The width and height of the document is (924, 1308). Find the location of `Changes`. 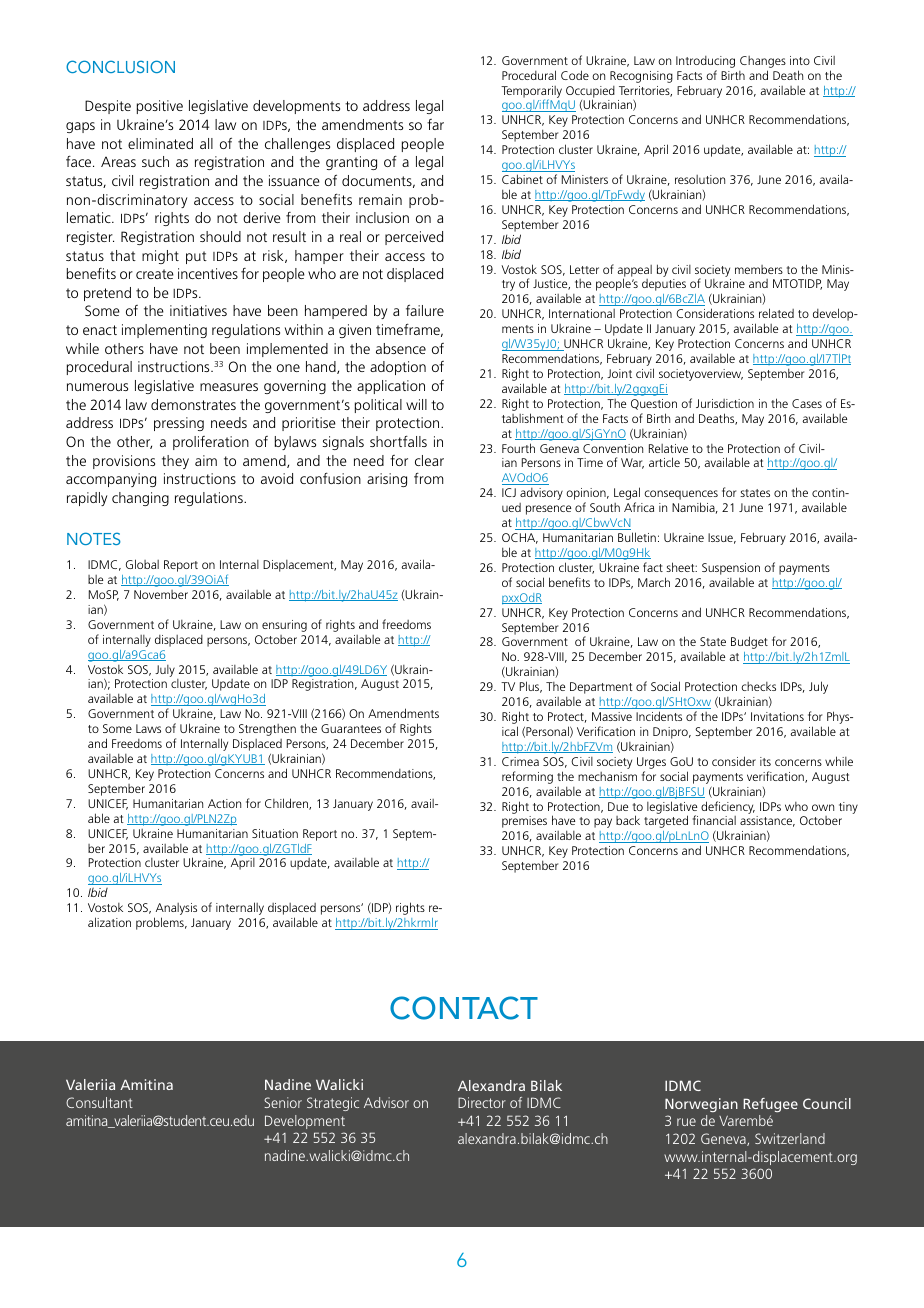

Changes is located at coordinates (763, 62).
